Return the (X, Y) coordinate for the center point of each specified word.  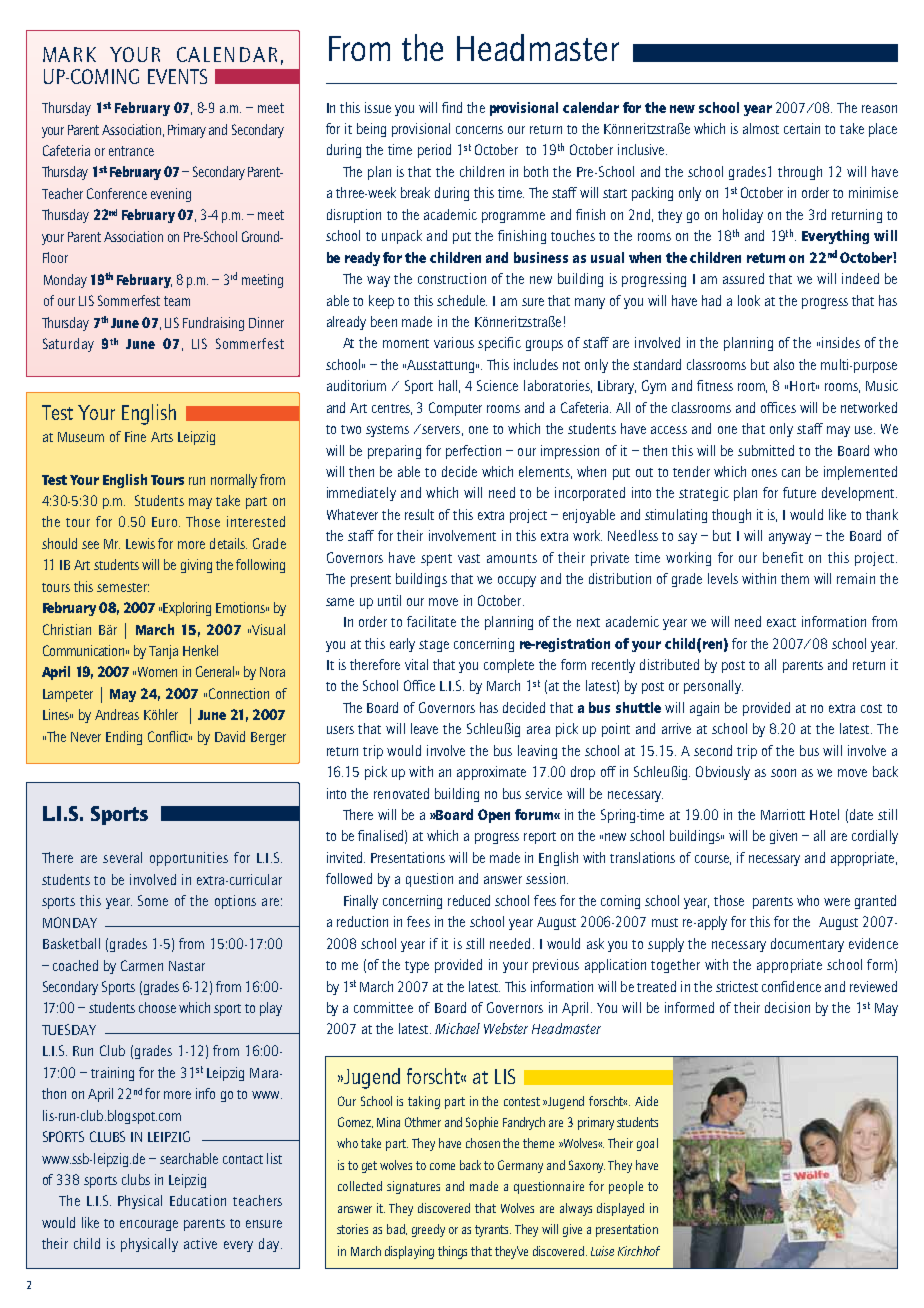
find (452, 107)
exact (781, 622)
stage (434, 646)
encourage (149, 1225)
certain (802, 128)
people (626, 1187)
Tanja (163, 652)
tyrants (493, 1231)
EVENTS (177, 76)
